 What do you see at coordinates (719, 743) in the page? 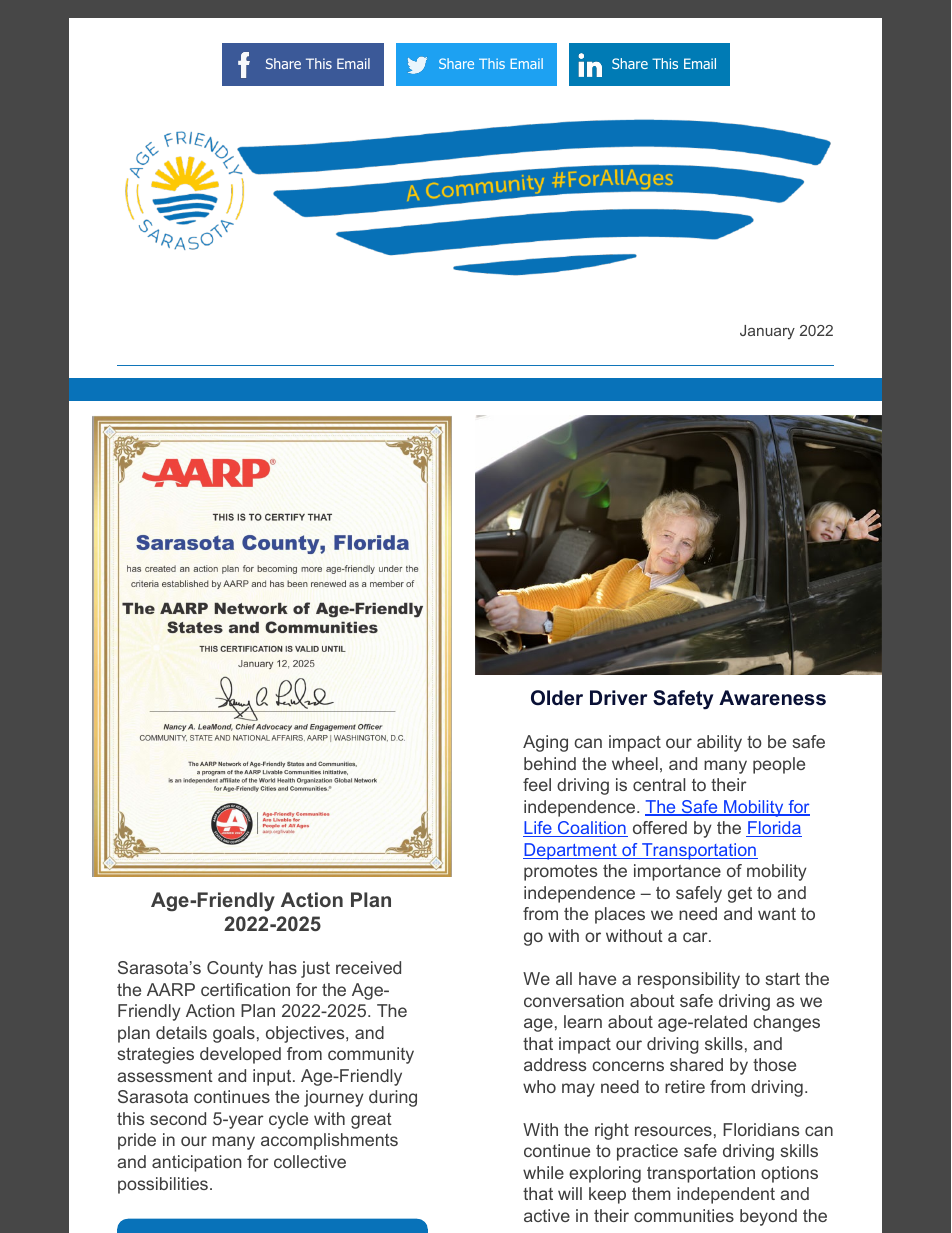
I see `ability` at bounding box center [719, 743].
